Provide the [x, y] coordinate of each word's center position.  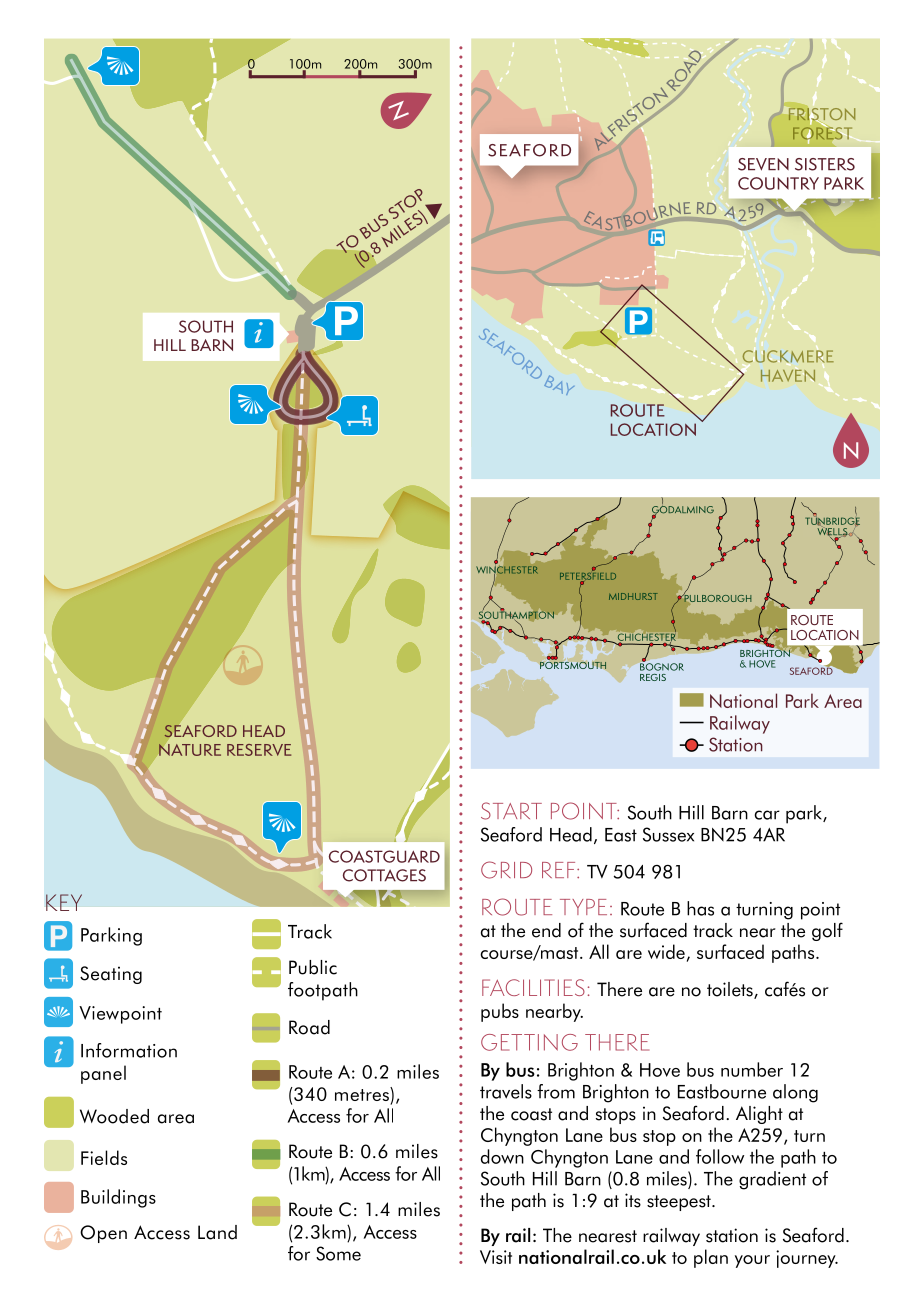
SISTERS [825, 164]
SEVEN [763, 164]
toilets [731, 990]
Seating [111, 975]
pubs [500, 1012]
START [511, 811]
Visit [496, 1257]
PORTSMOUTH [573, 664]
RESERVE [259, 750]
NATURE [190, 749]
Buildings [118, 1198]
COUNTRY [778, 183]
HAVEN [788, 376]
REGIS [653, 677]
